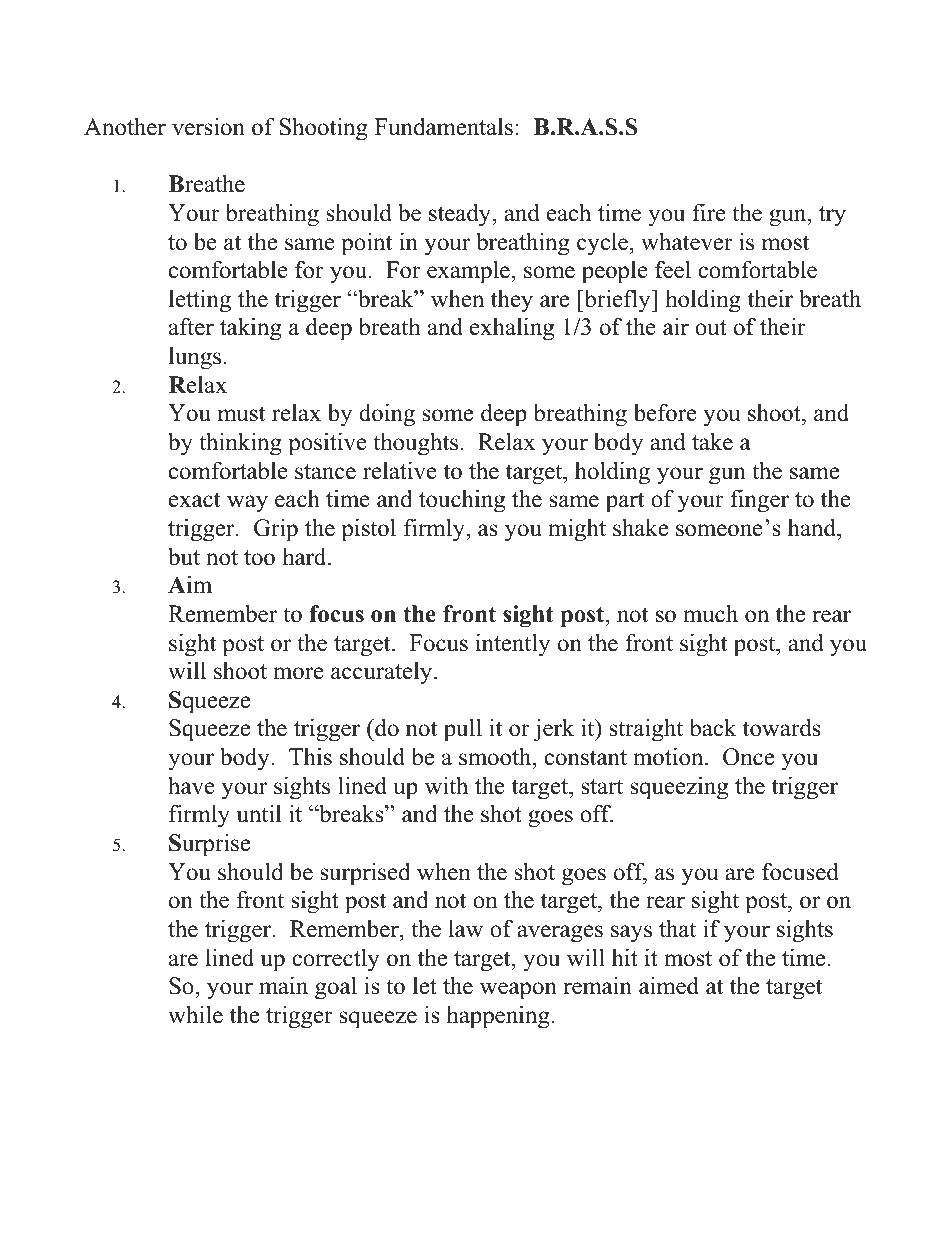 This screenshot has width=952, height=1233. What do you see at coordinates (518, 991) in the screenshot?
I see `weapon` at bounding box center [518, 991].
